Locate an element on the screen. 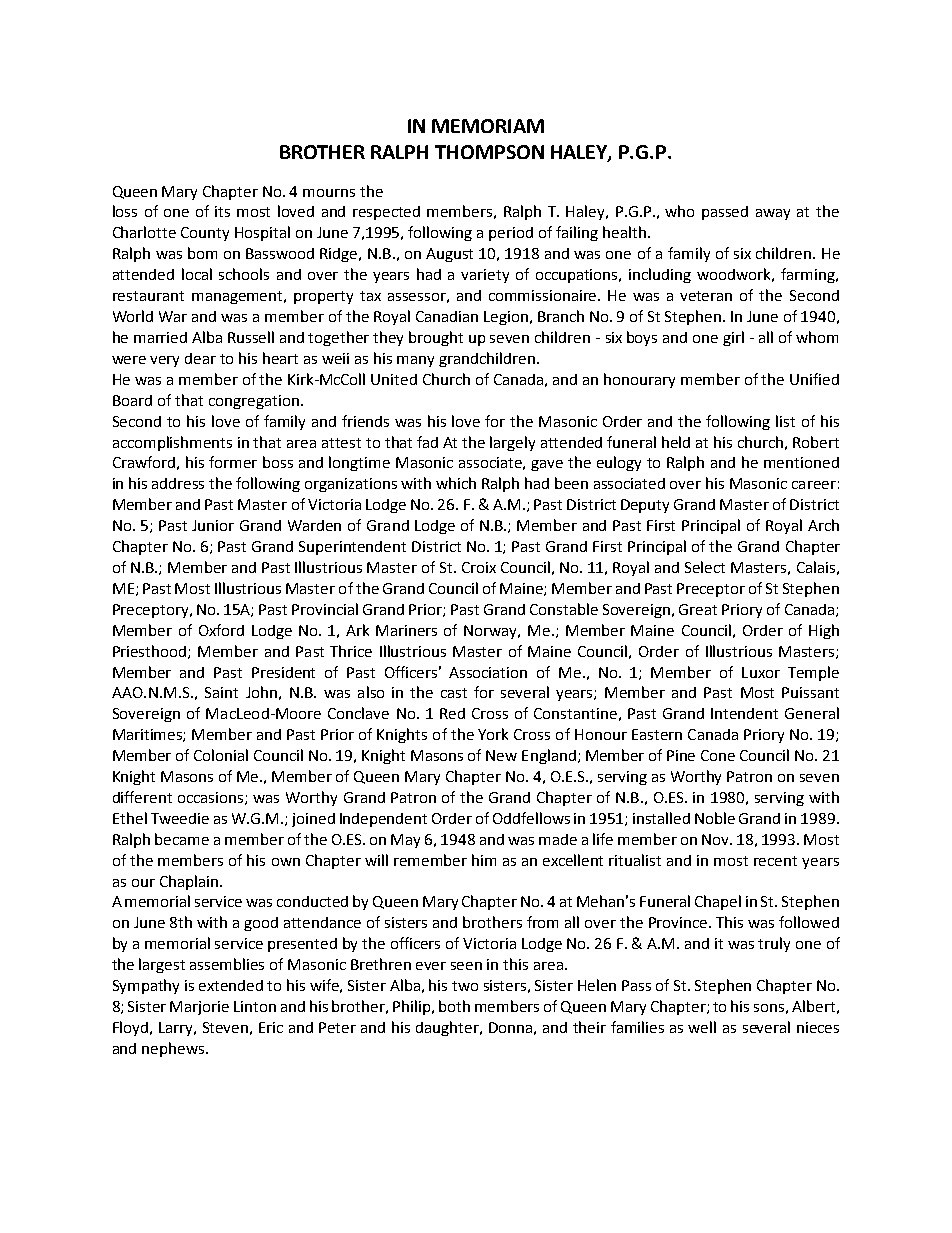 Image resolution: width=952 pixels, height=1233 pixels. both is located at coordinates (454, 1006).
